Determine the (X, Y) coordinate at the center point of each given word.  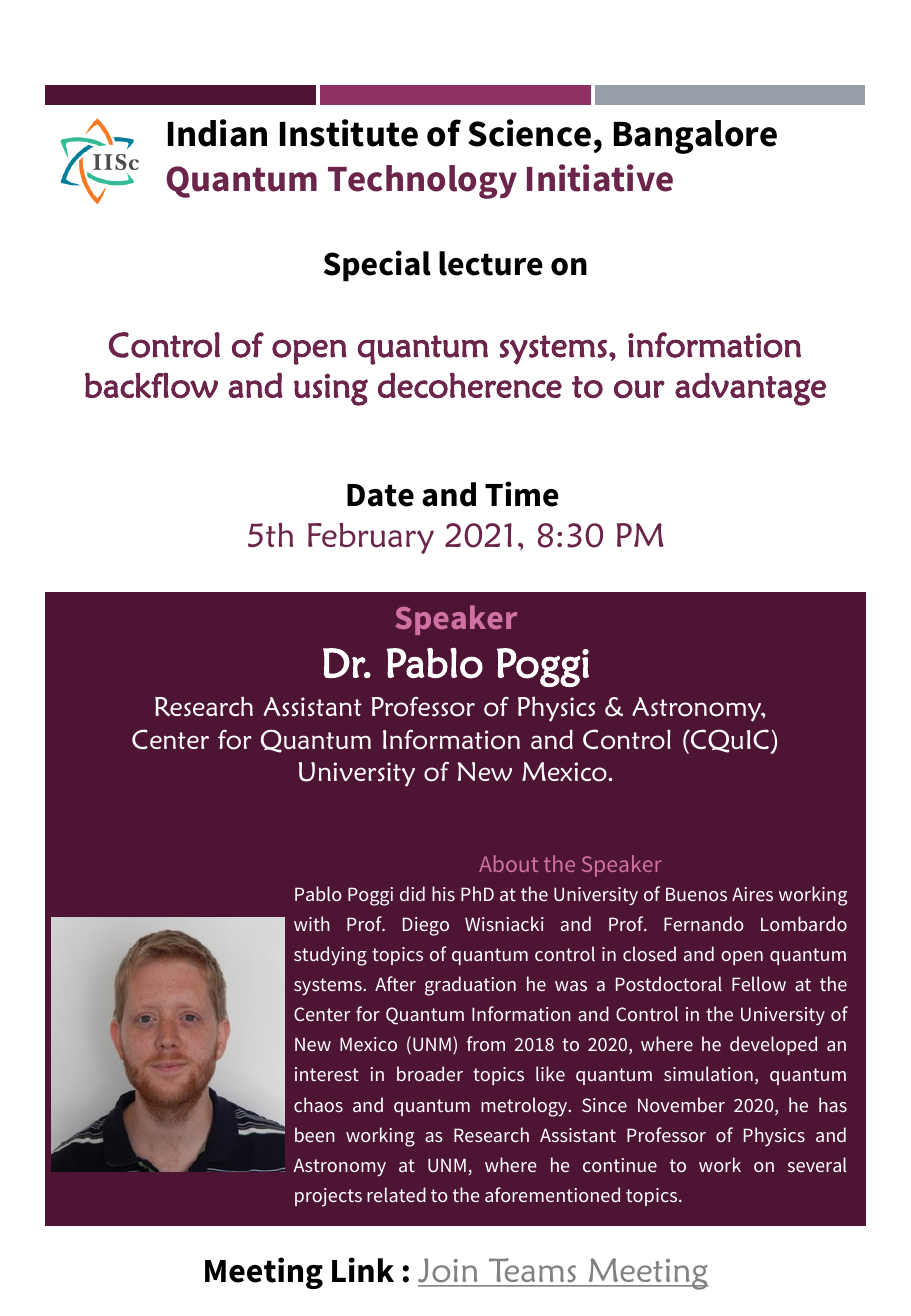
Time (522, 494)
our (639, 389)
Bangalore (695, 137)
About (508, 863)
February (371, 538)
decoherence (470, 385)
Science (529, 133)
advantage (750, 389)
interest (327, 1074)
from (486, 1043)
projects (328, 1197)
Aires (752, 894)
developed (773, 1045)
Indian (217, 133)
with (312, 923)
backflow (151, 385)
